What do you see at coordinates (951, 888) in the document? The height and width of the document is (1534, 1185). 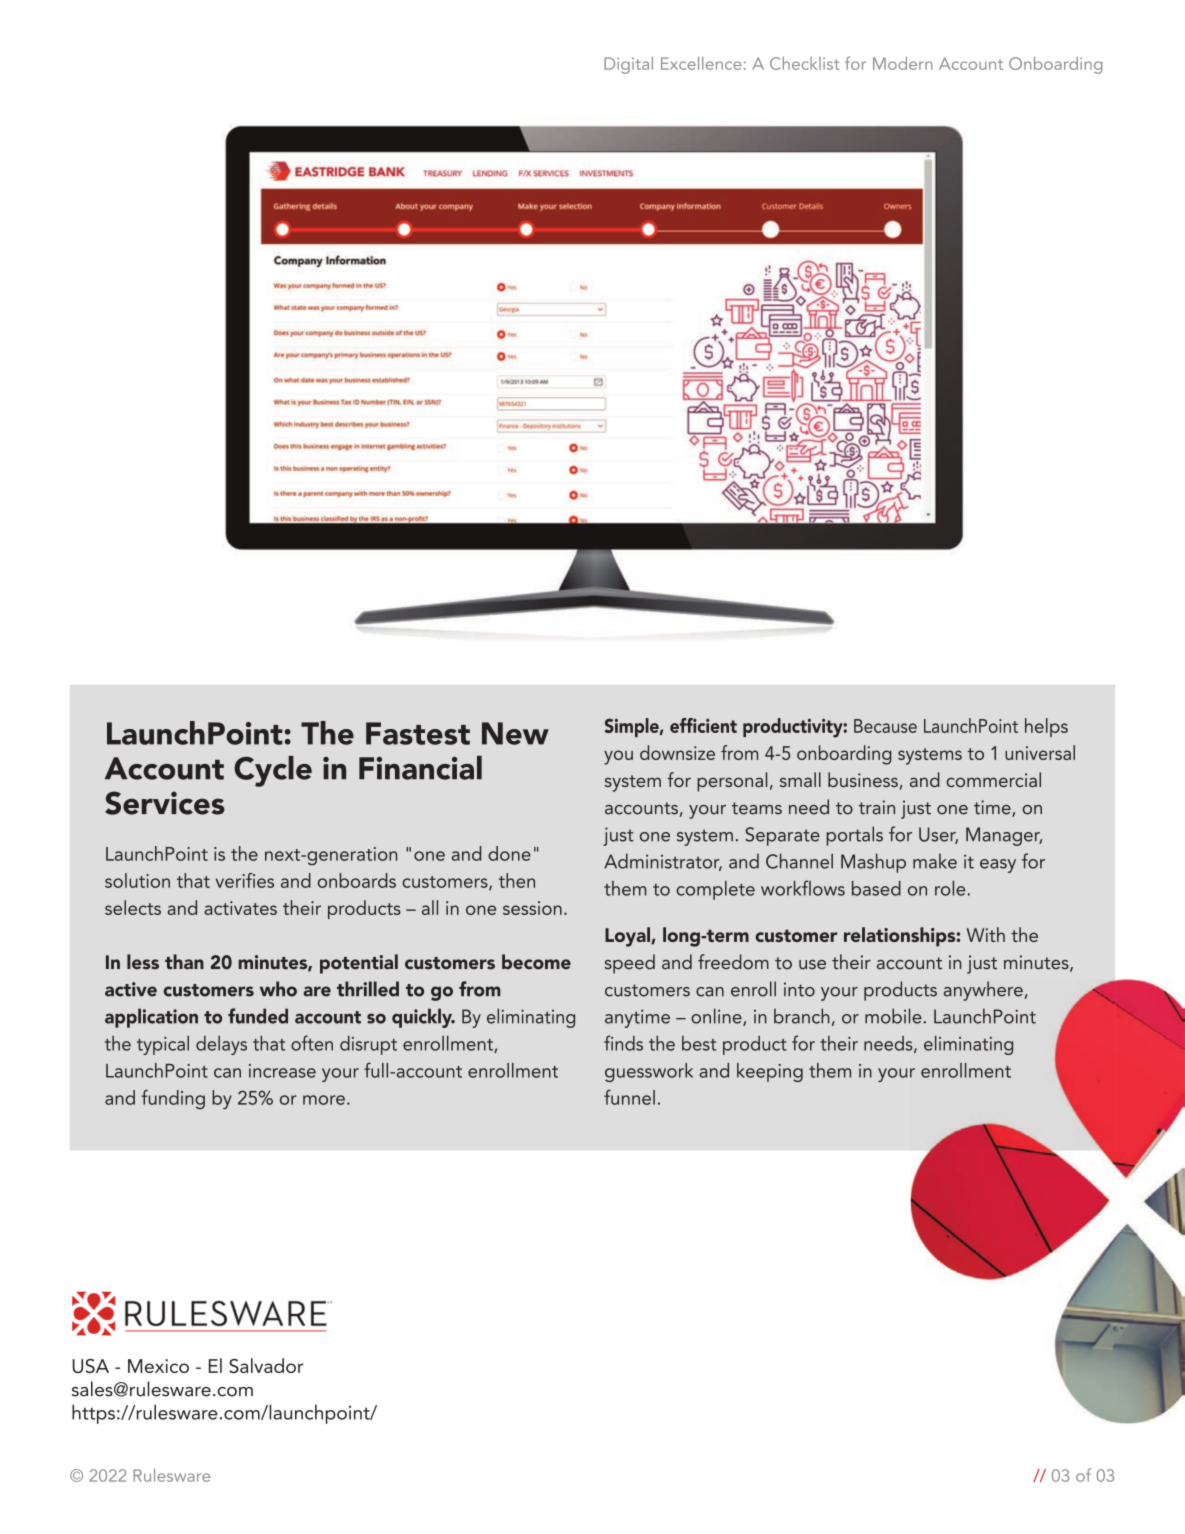 I see `role` at bounding box center [951, 888].
